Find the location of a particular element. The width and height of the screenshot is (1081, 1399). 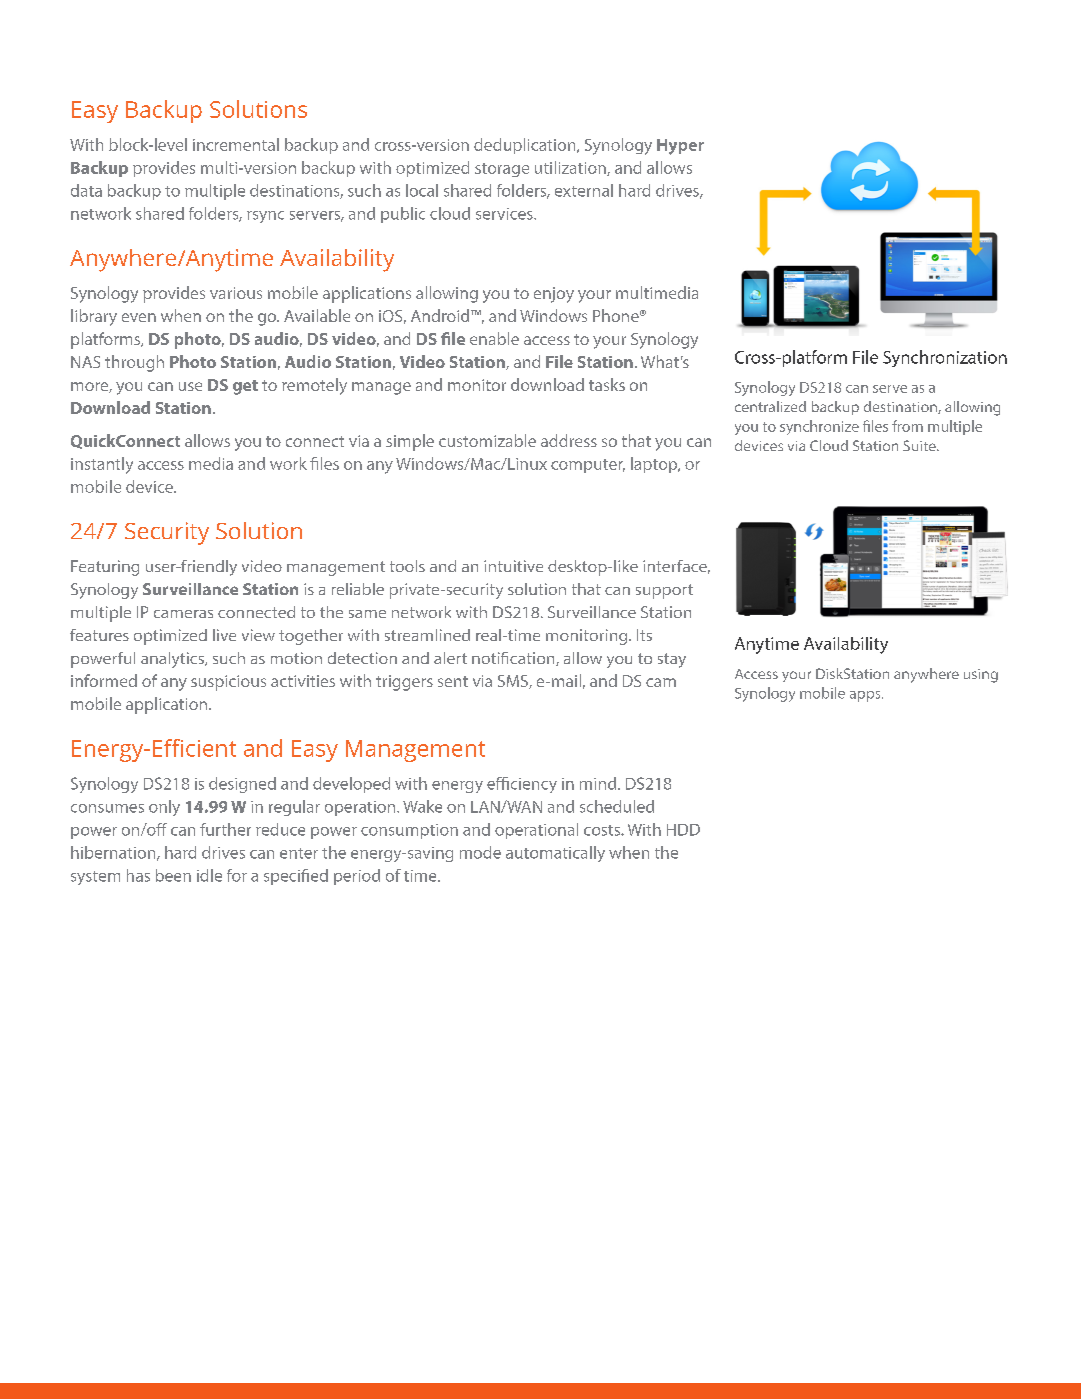

Suite is located at coordinates (920, 445).
